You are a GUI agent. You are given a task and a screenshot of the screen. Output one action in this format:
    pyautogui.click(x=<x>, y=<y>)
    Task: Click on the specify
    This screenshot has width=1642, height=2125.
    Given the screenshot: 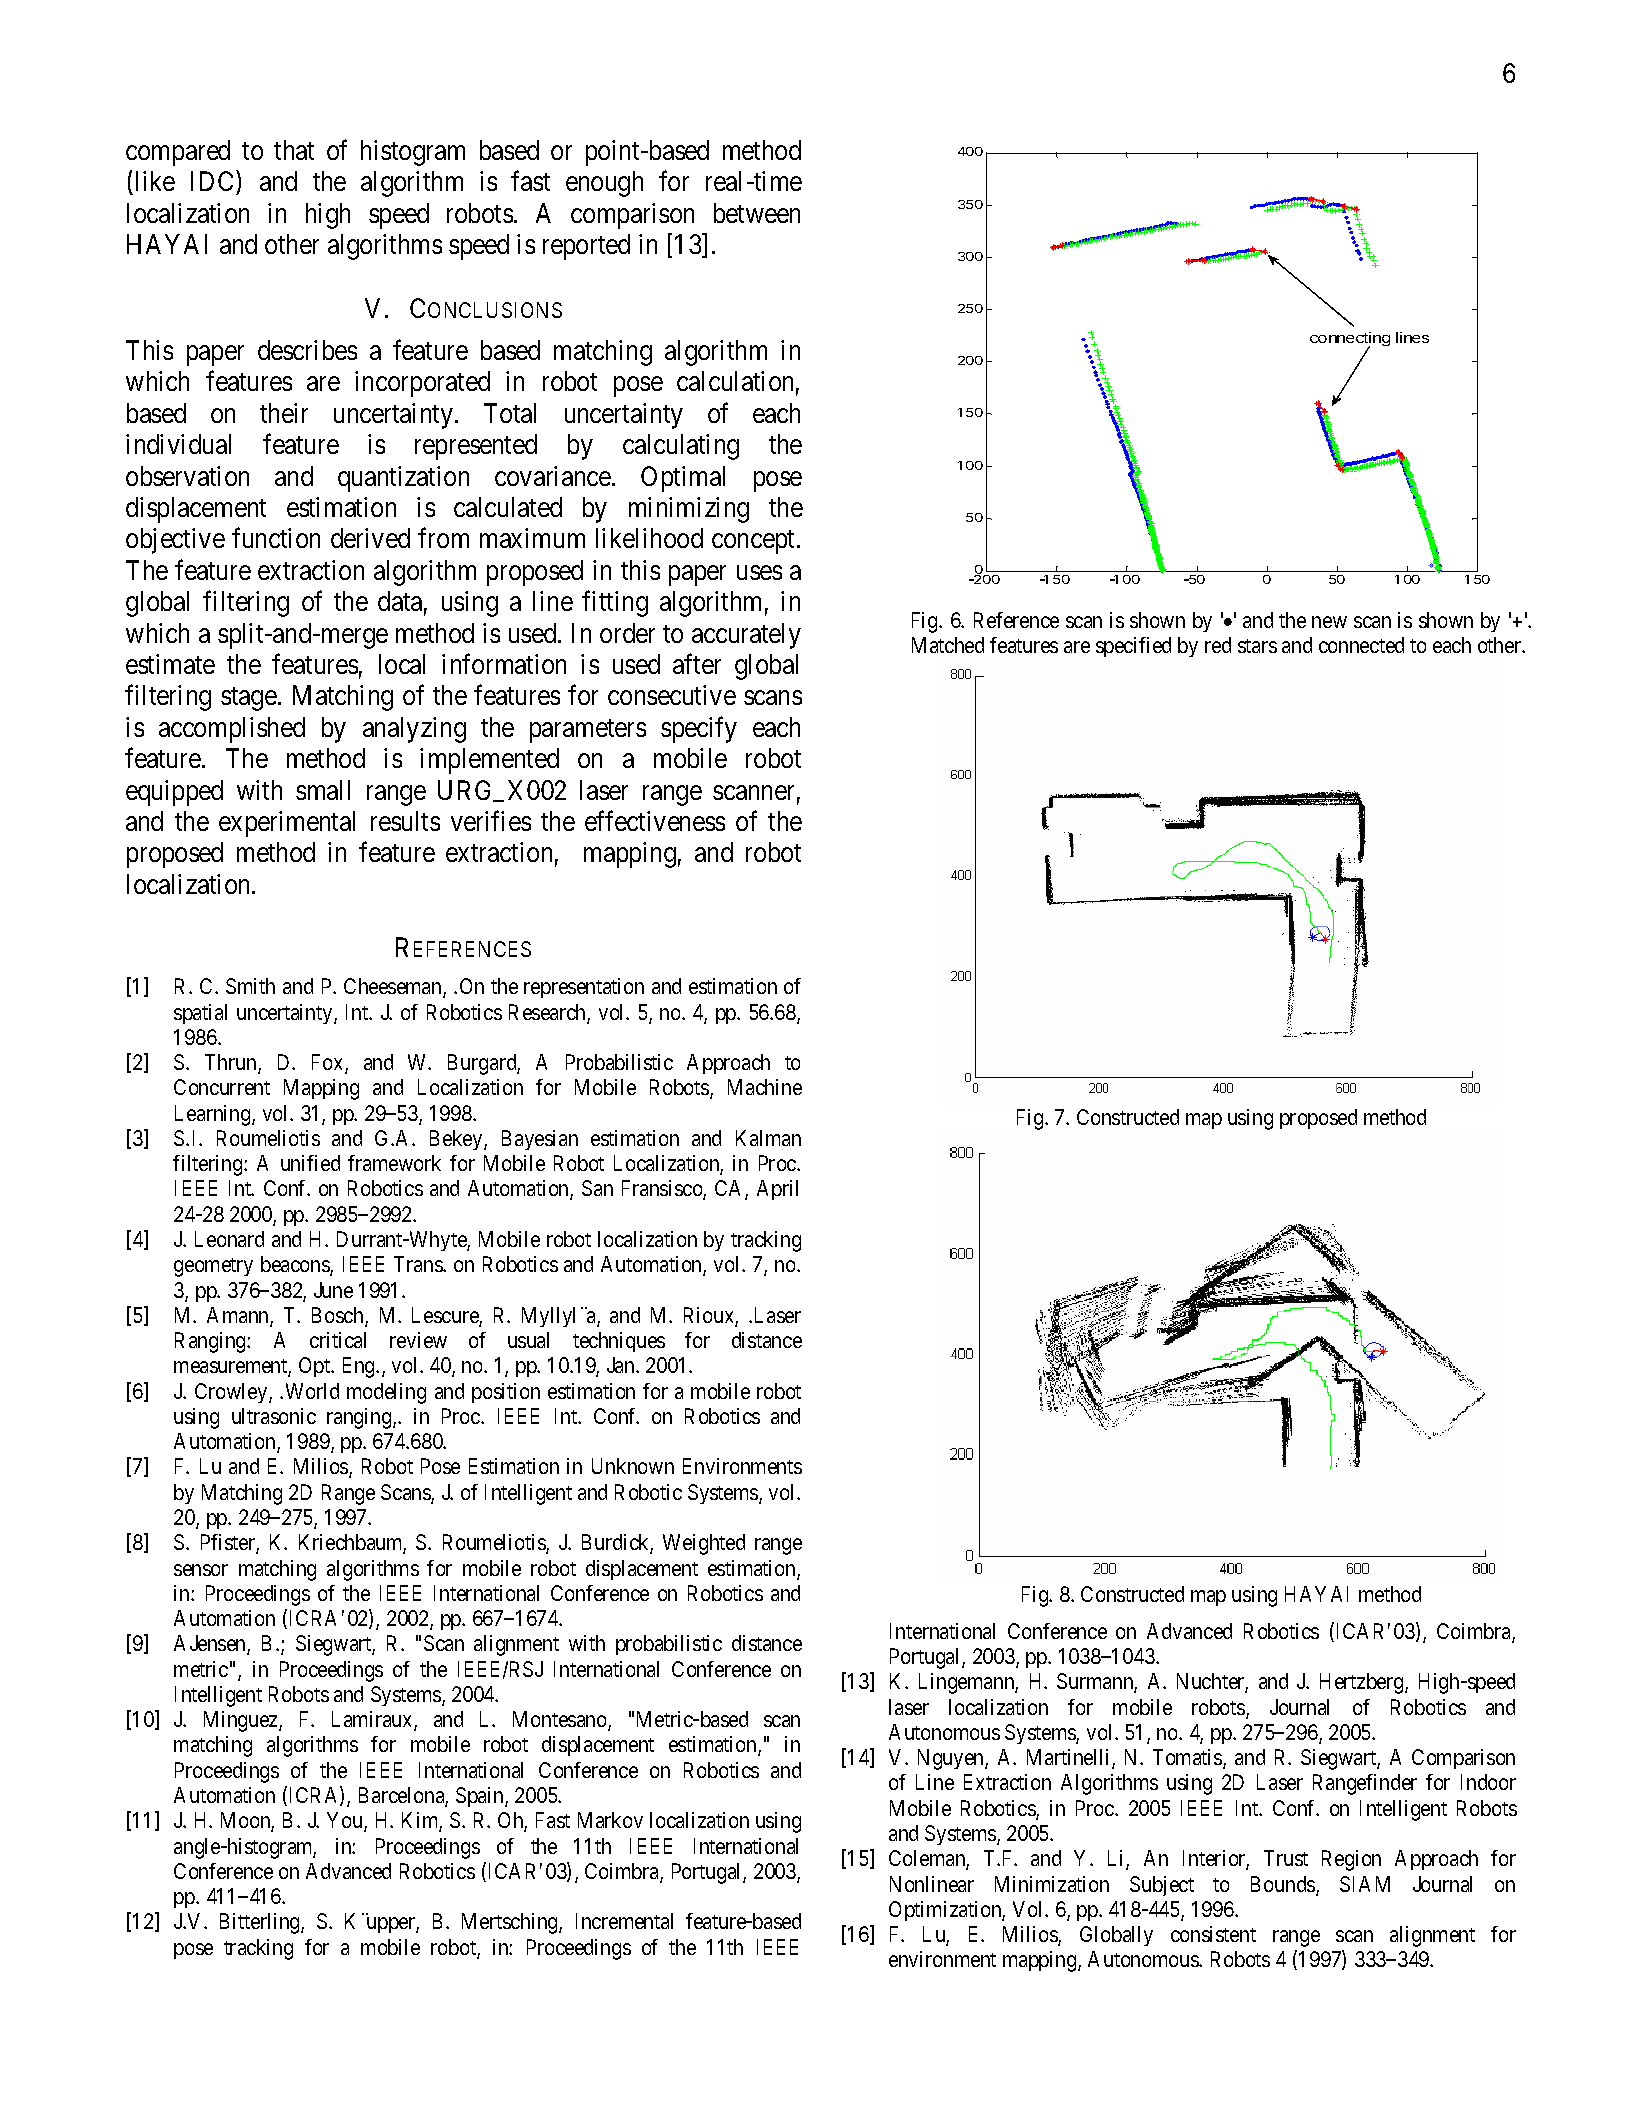 What is the action you would take?
    pyautogui.click(x=699, y=729)
